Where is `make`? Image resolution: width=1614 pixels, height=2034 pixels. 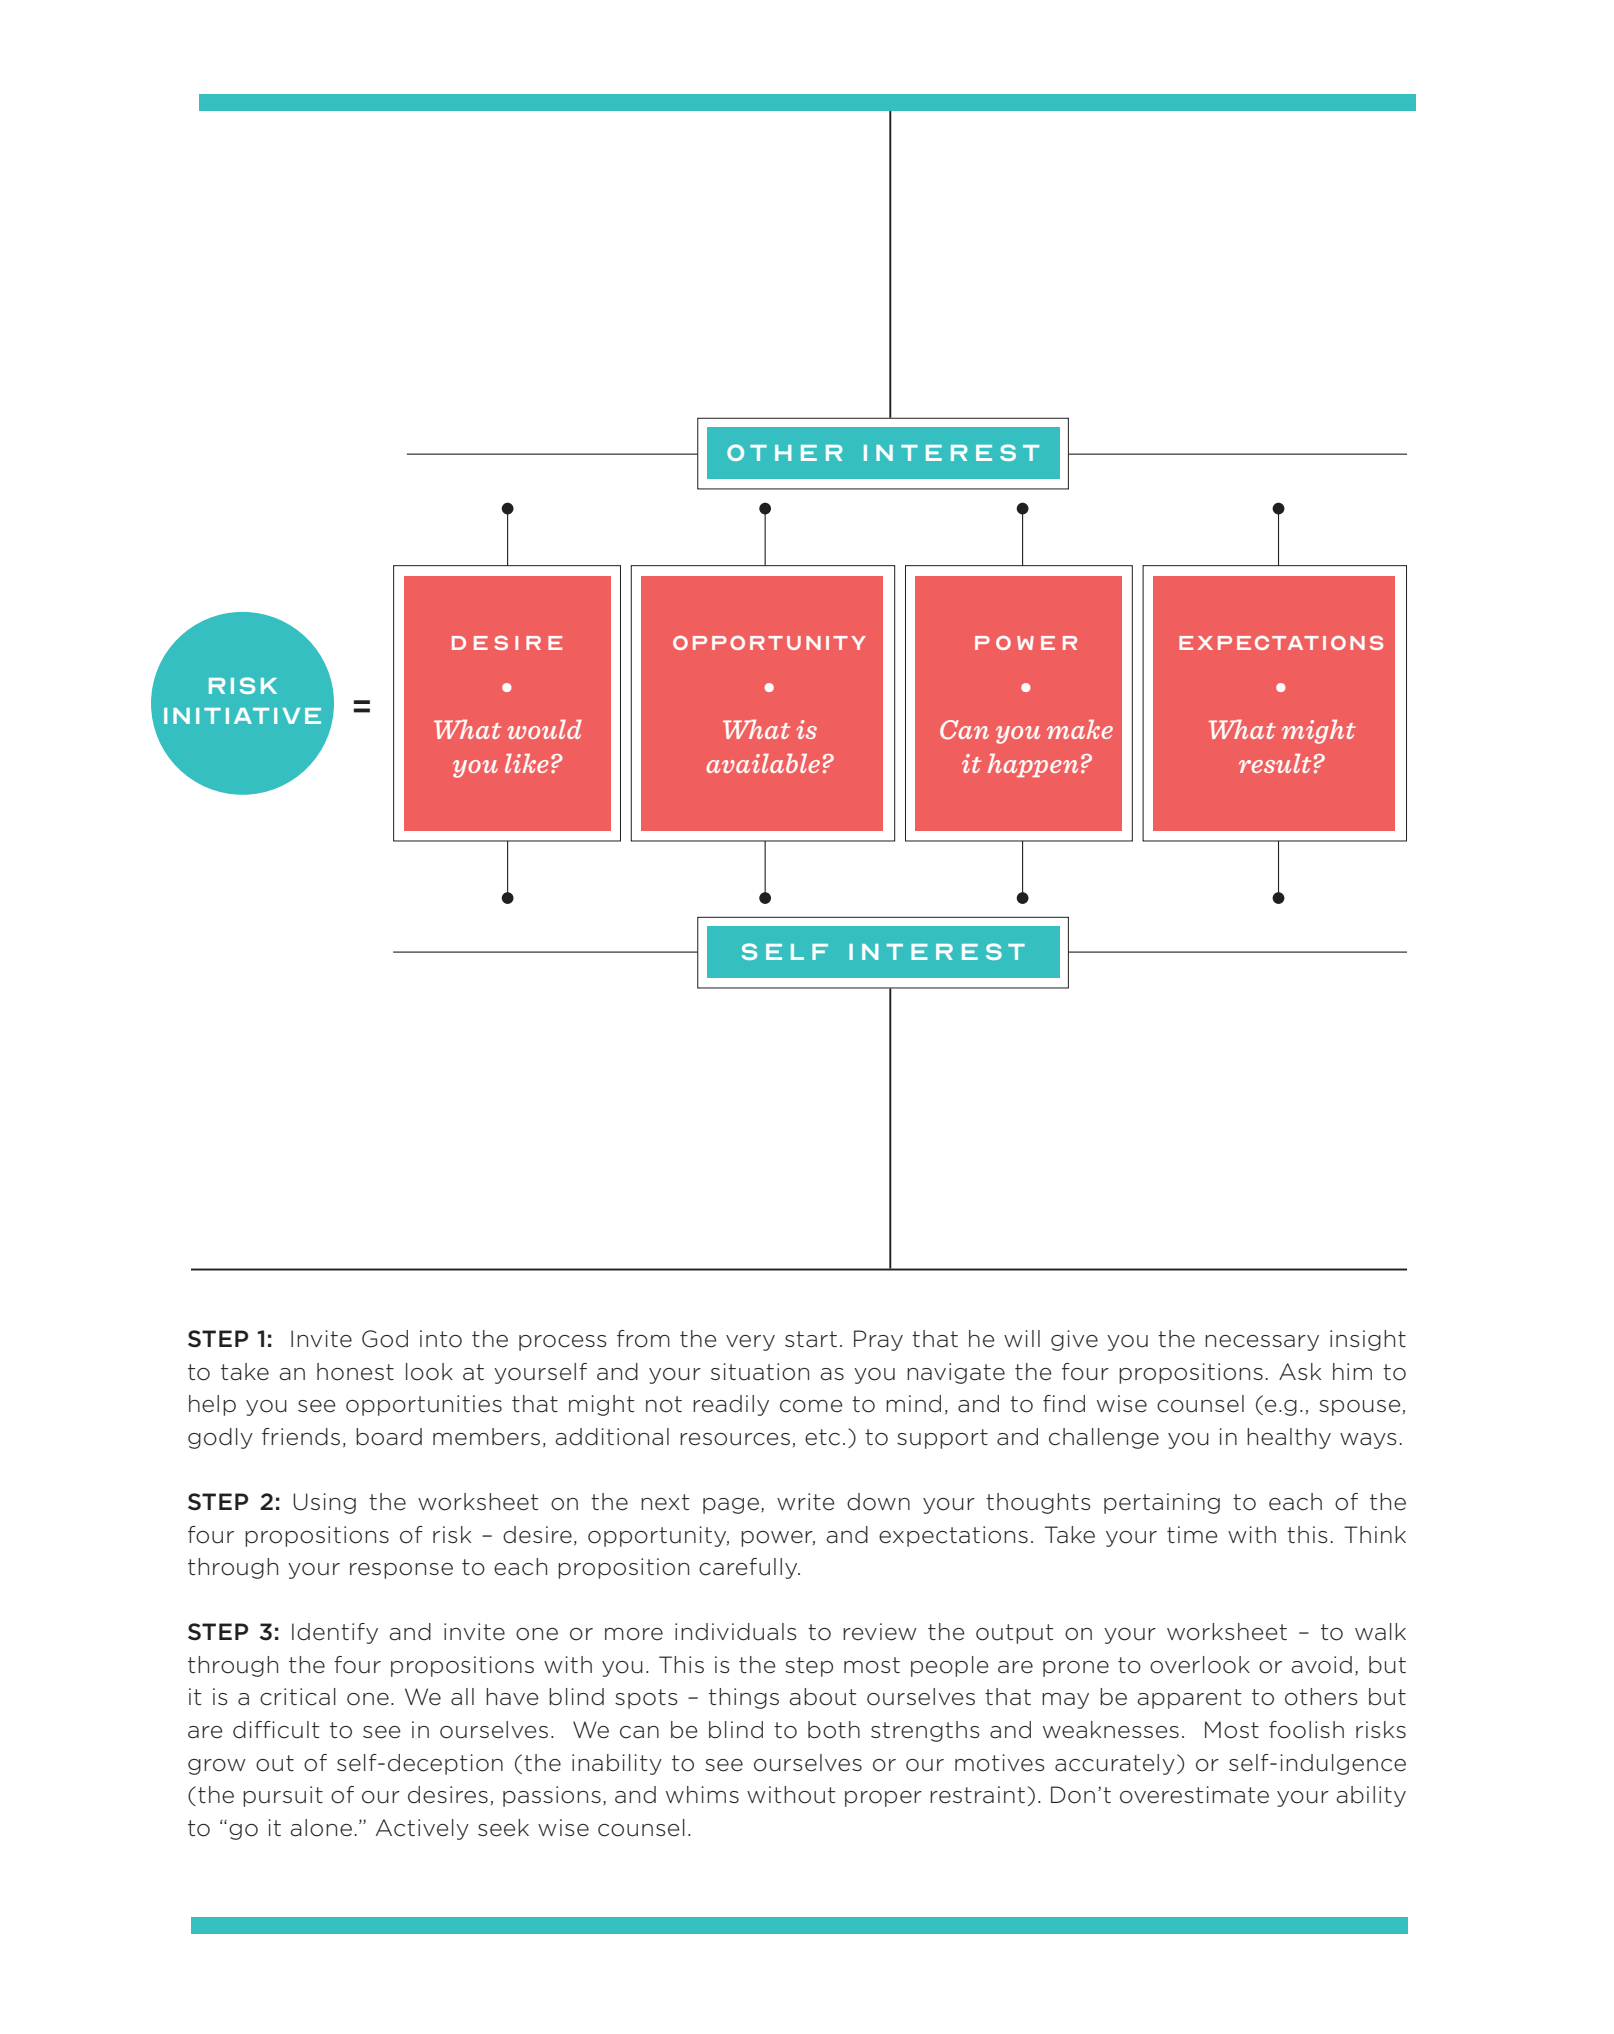
make is located at coordinates (1080, 729).
